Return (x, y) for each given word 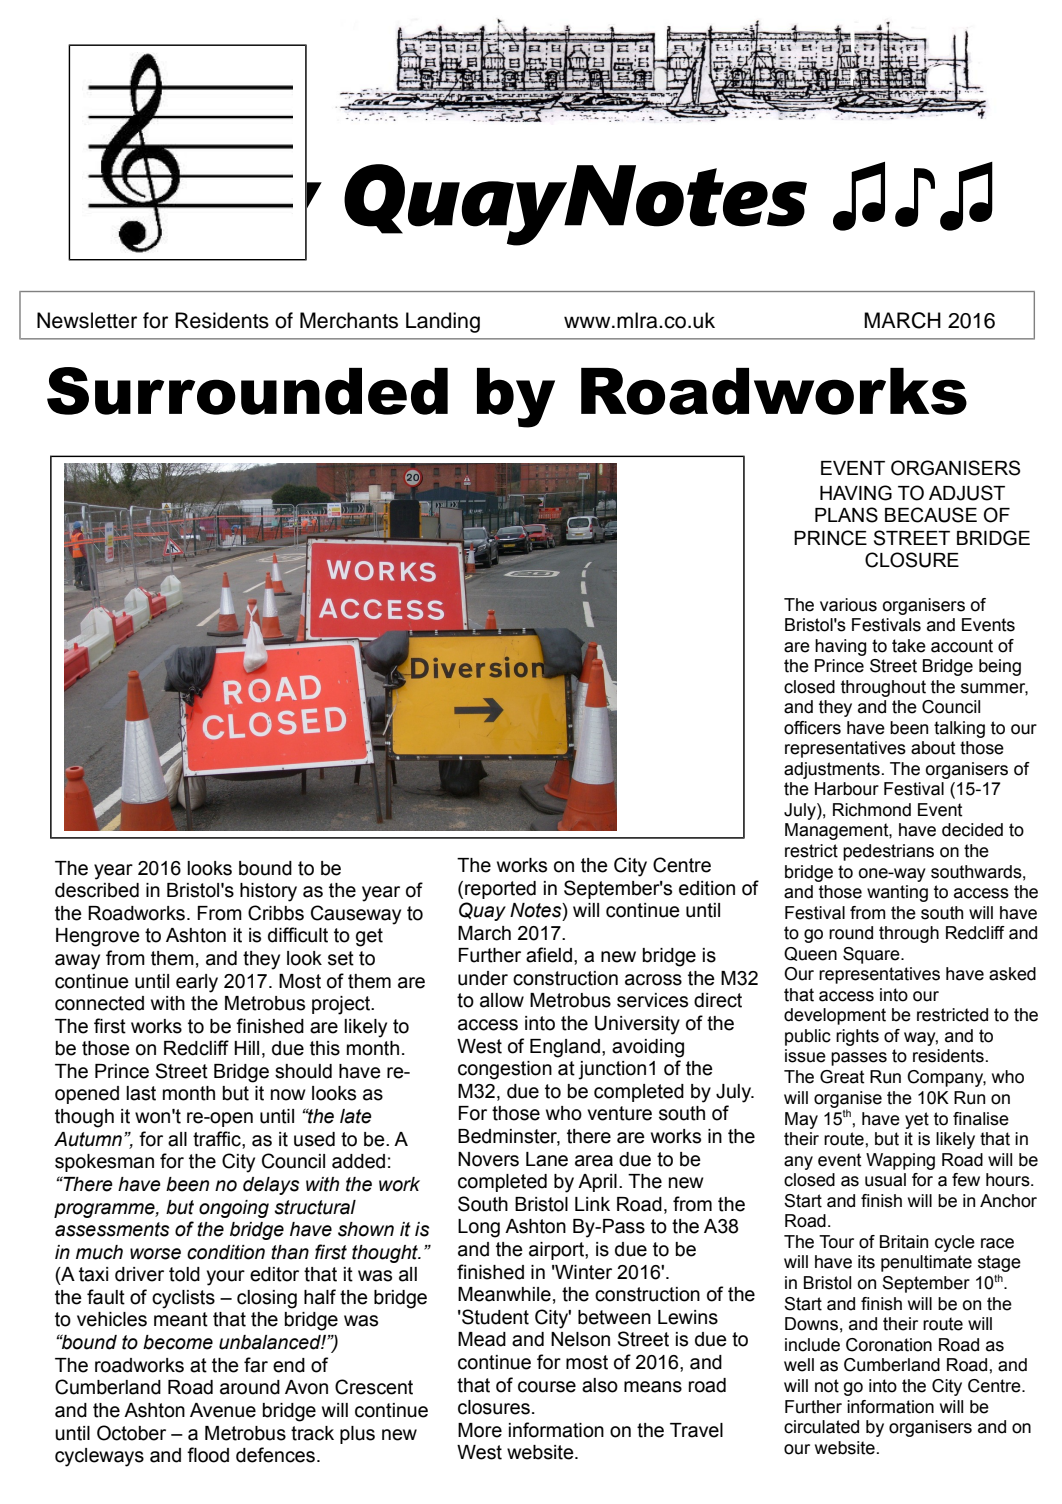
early (197, 983)
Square (872, 955)
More (480, 1430)
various (848, 605)
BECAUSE (931, 515)
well (799, 1365)
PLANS (846, 515)
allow (502, 1000)
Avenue (223, 1410)
